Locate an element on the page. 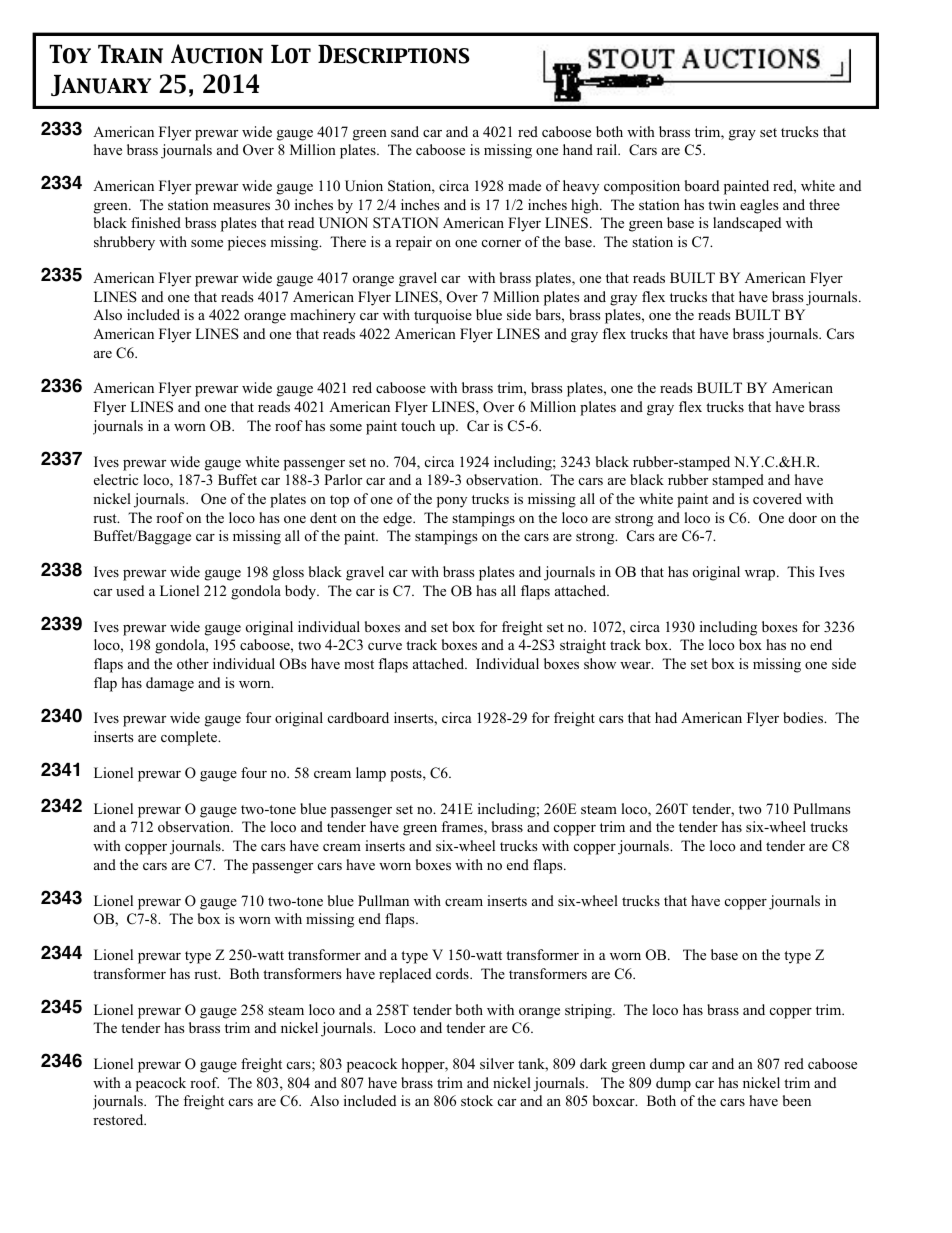 Image resolution: width=952 pixels, height=1233 pixels. used is located at coordinates (130, 590).
